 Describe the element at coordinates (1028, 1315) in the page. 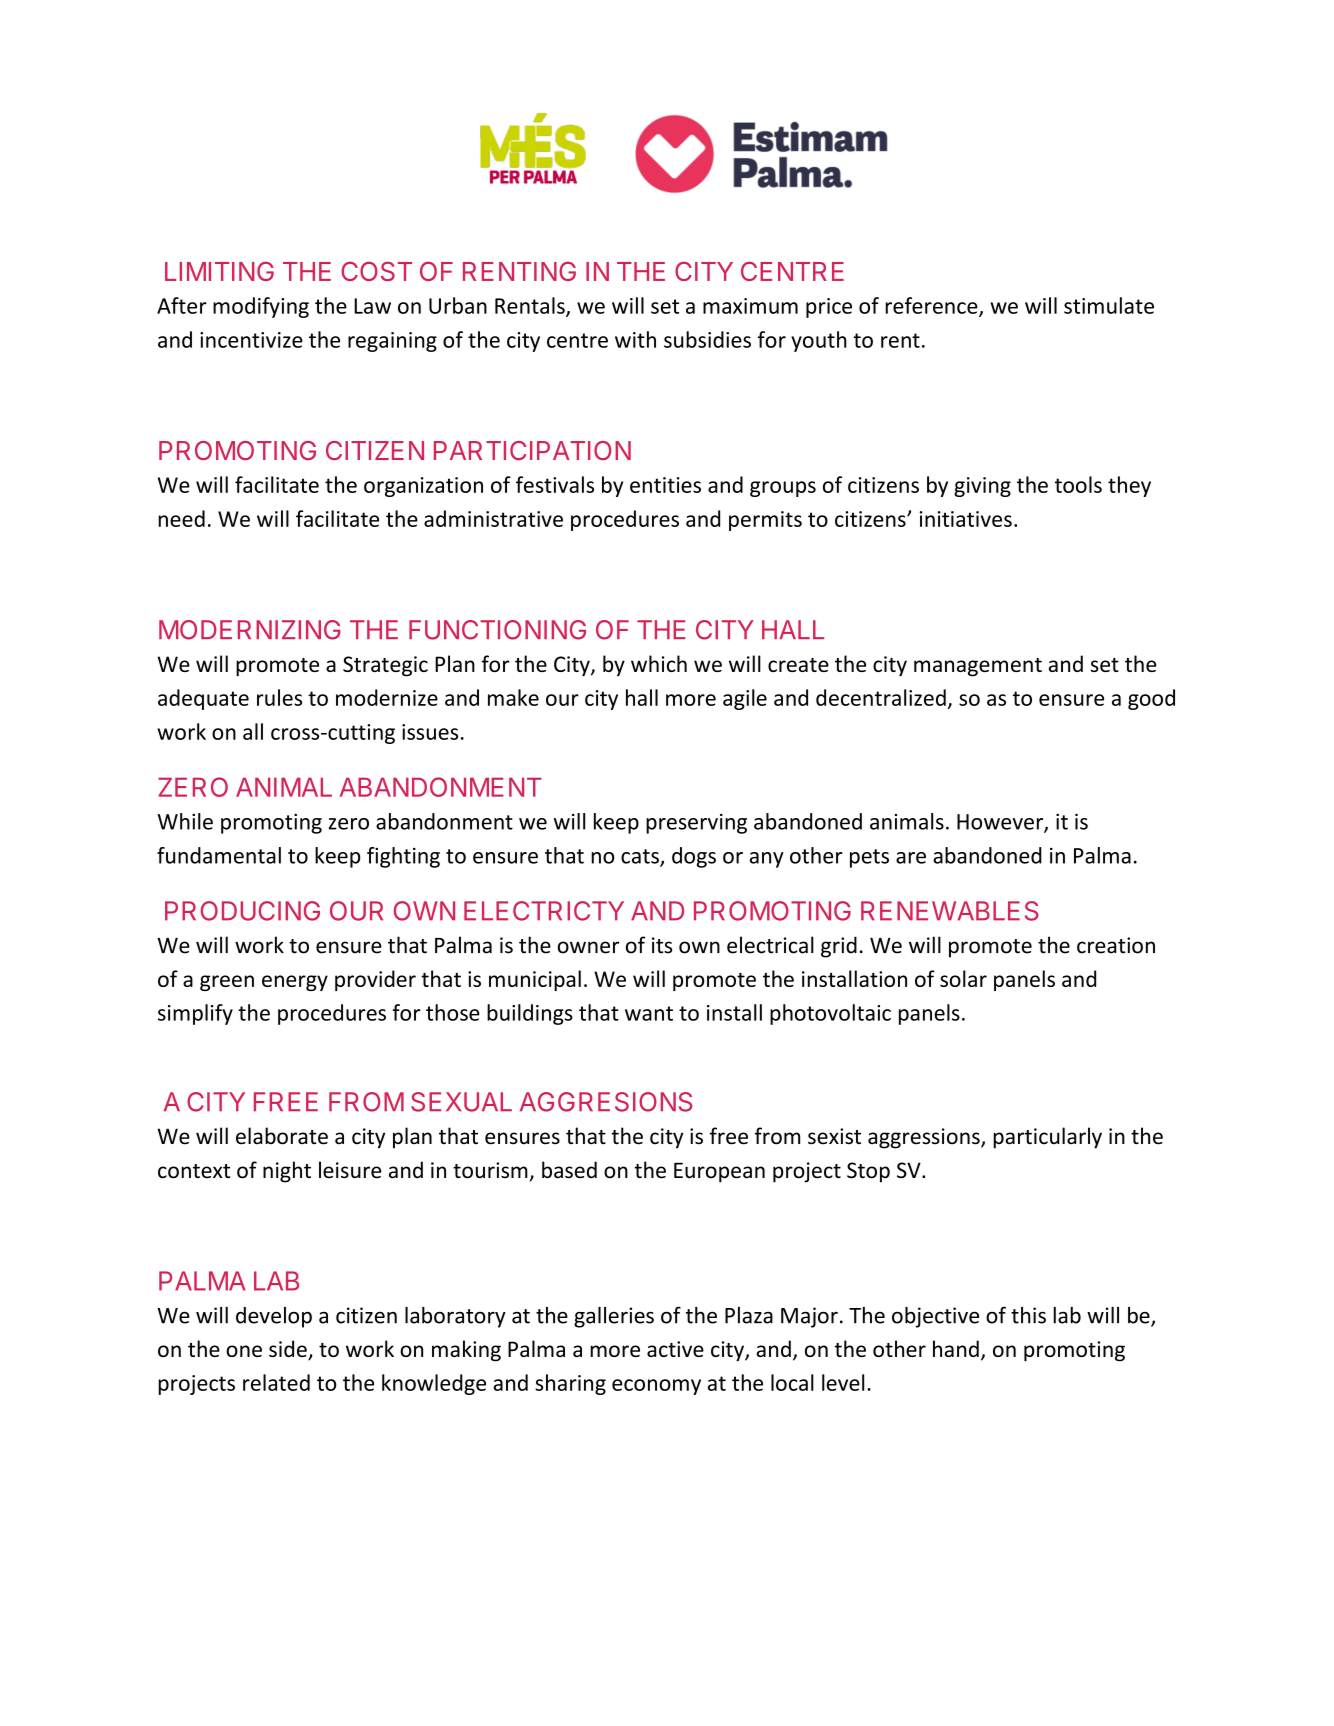

I see `this` at that location.
